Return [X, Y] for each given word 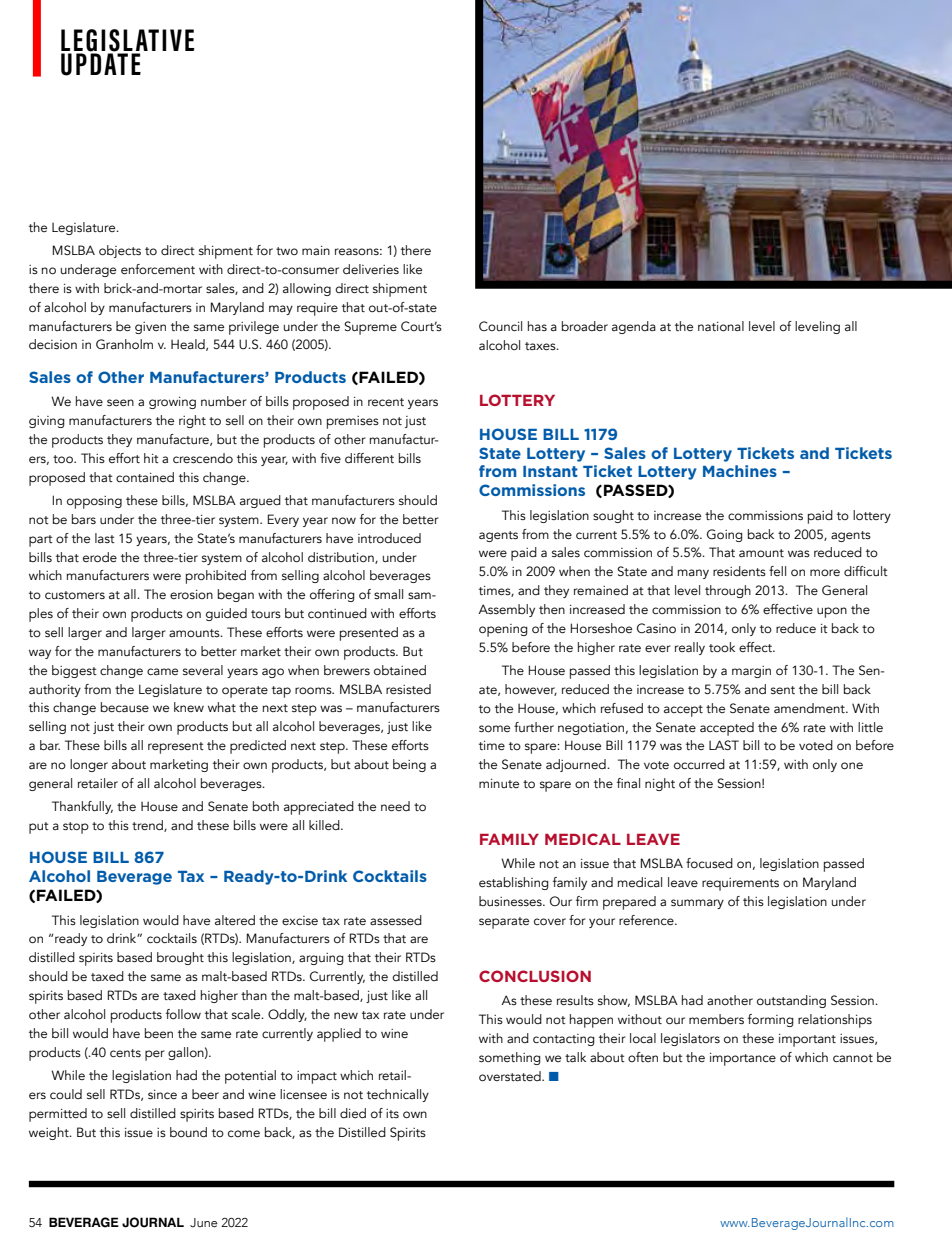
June [204, 1222]
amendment [810, 708]
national [721, 326]
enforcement [158, 269]
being [409, 765]
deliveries [371, 269]
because [125, 707]
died [353, 1113]
